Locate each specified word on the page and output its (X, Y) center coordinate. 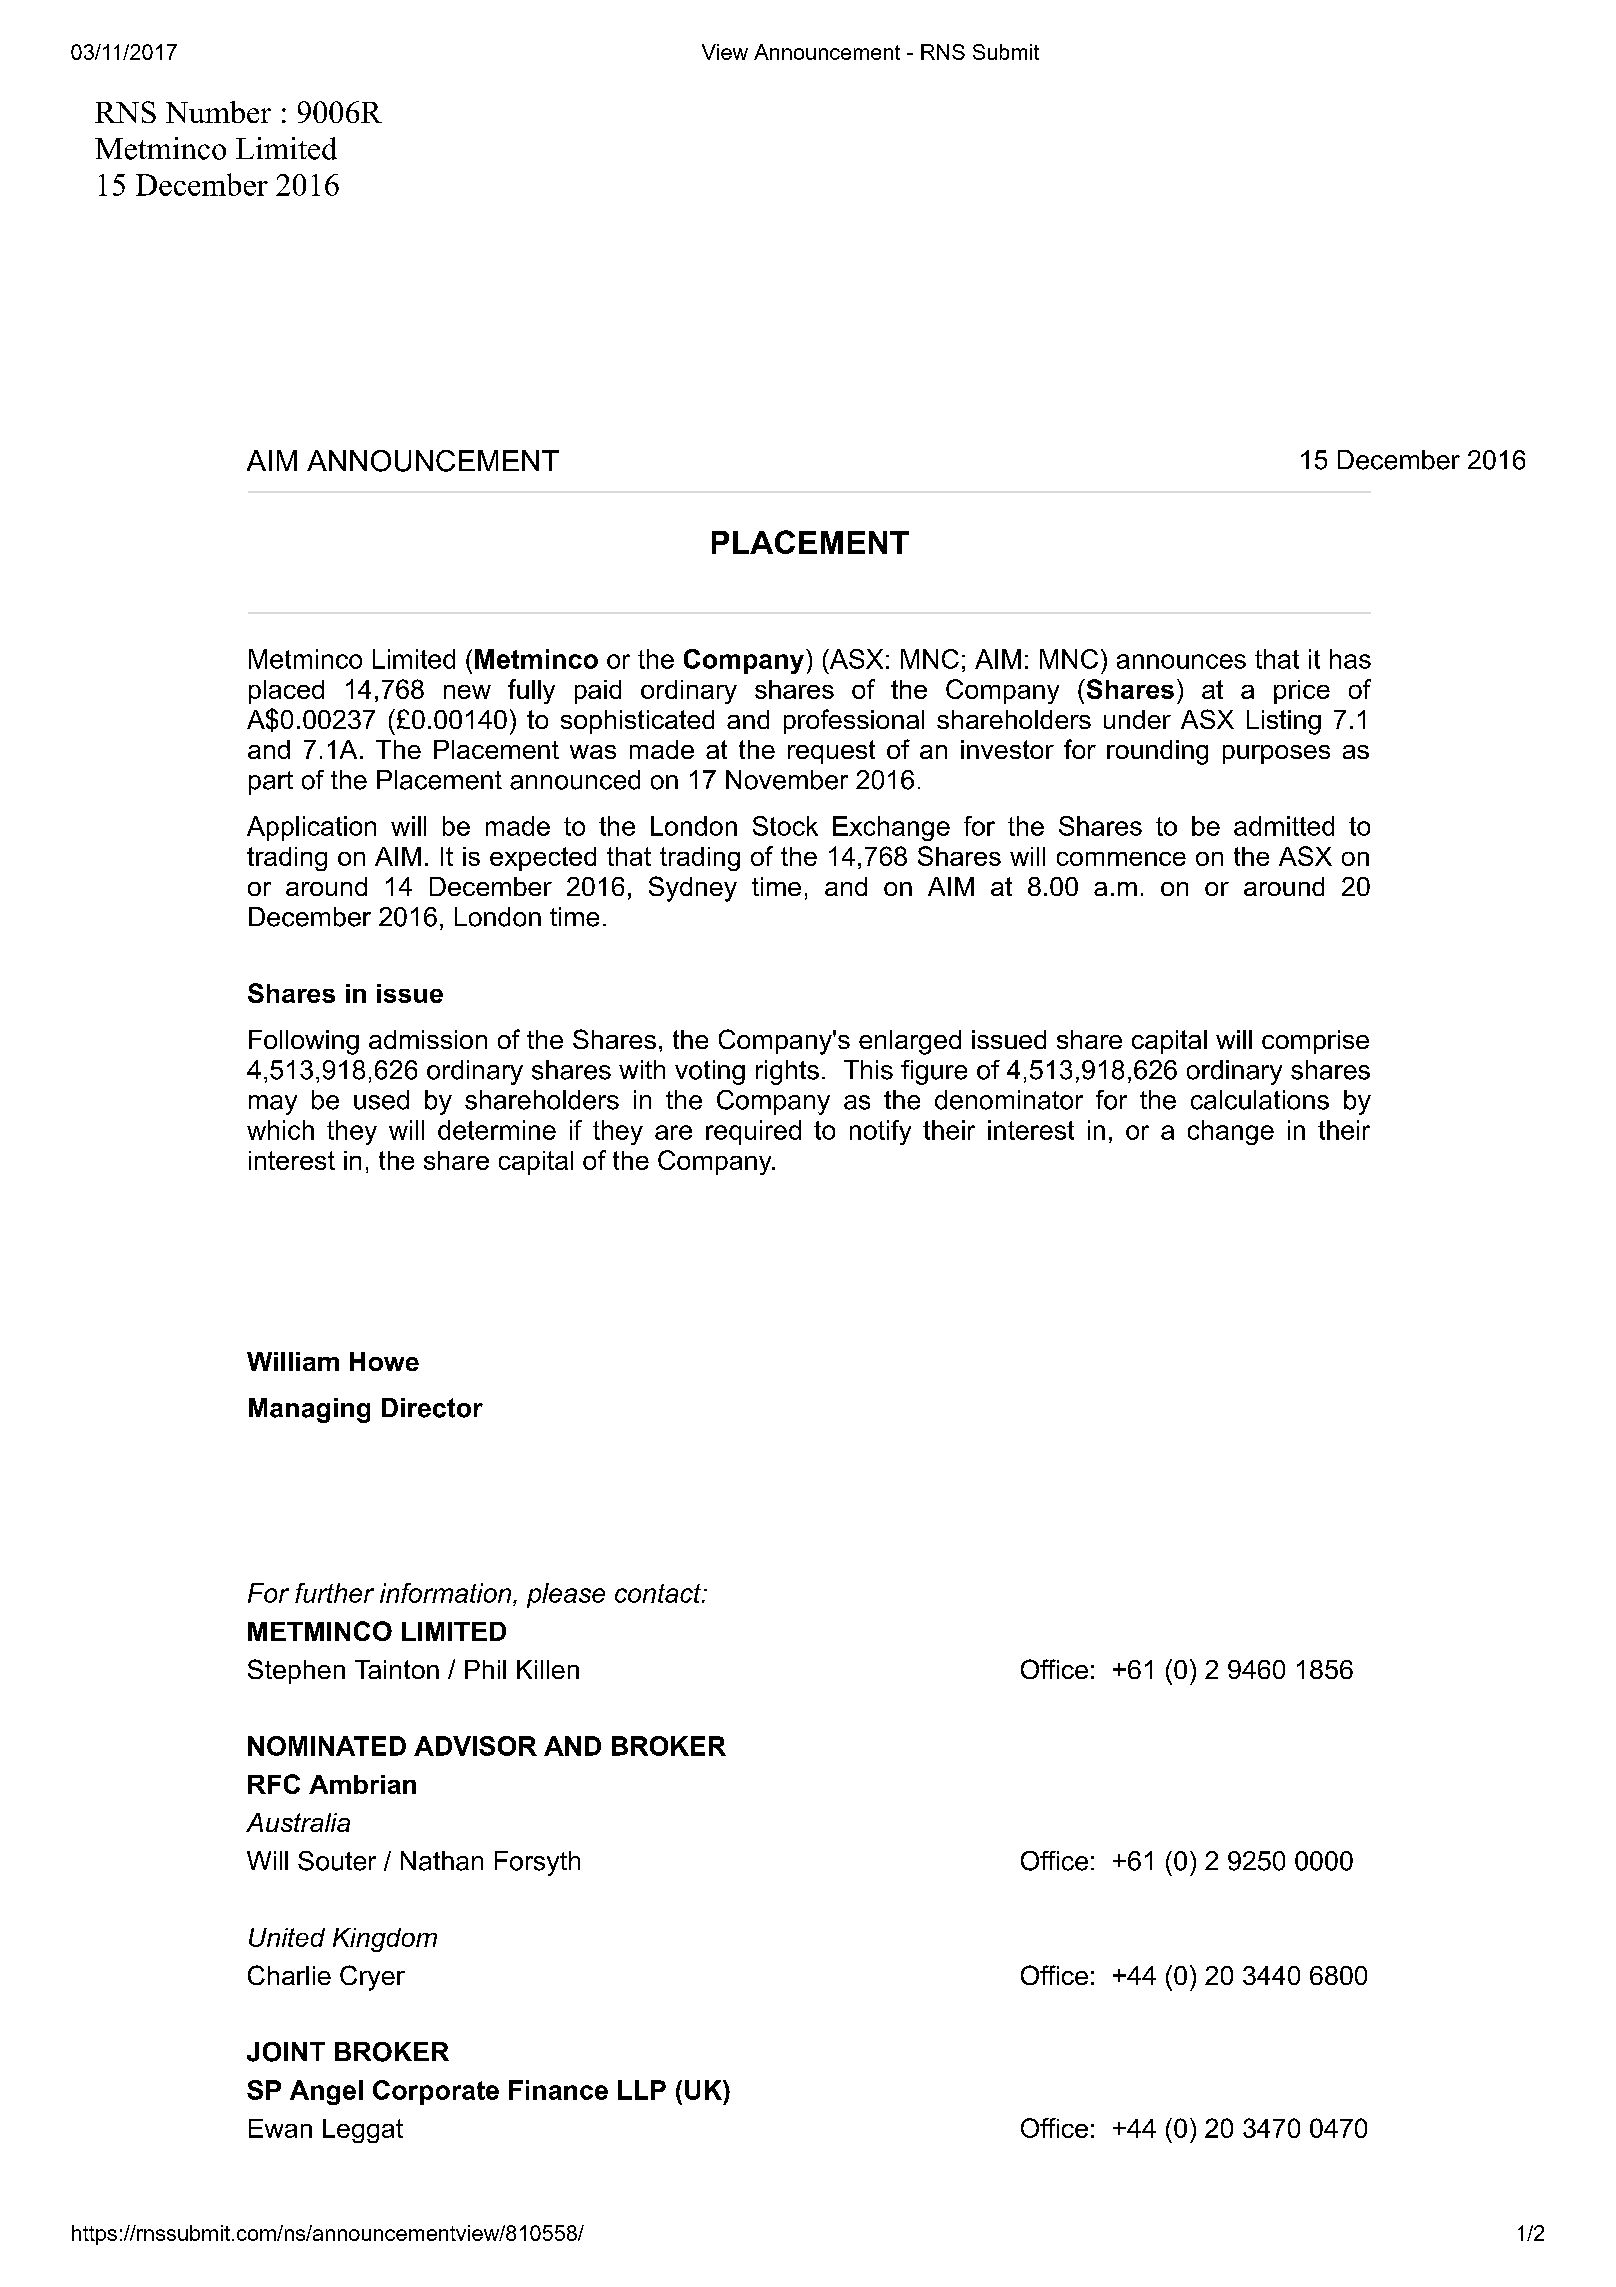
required (753, 1132)
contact (659, 1593)
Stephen (296, 1671)
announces (1181, 661)
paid (598, 692)
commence (1121, 859)
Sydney (693, 889)
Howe (384, 1361)
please (566, 1595)
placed (286, 692)
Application (311, 828)
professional (854, 721)
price (1302, 692)
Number (218, 112)
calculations (1260, 1100)
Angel (326, 2092)
